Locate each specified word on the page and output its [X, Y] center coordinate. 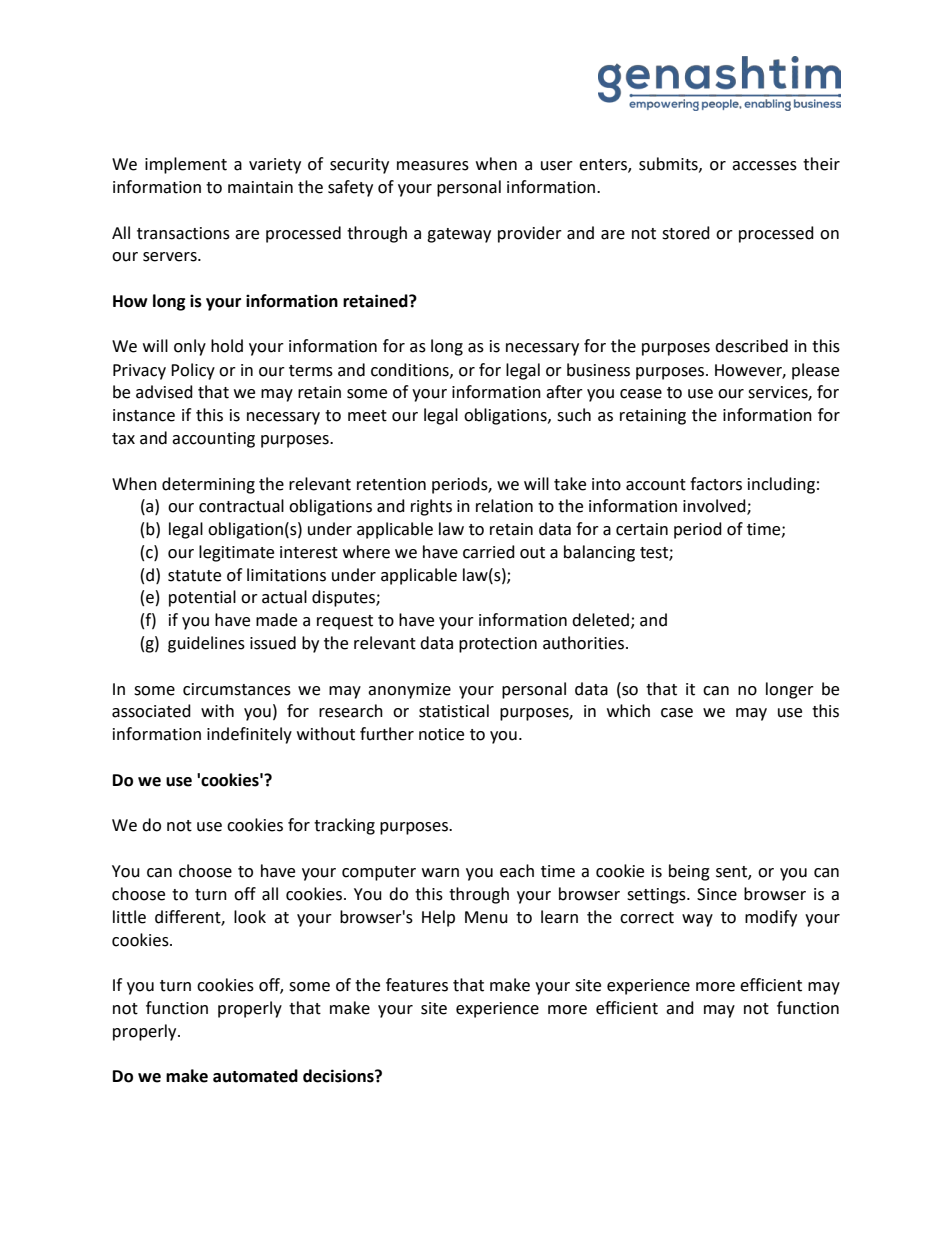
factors [716, 484]
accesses [764, 166]
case [677, 713]
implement [186, 165]
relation [504, 506]
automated [255, 1076]
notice [441, 734]
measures [433, 166]
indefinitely [249, 735]
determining [208, 485]
